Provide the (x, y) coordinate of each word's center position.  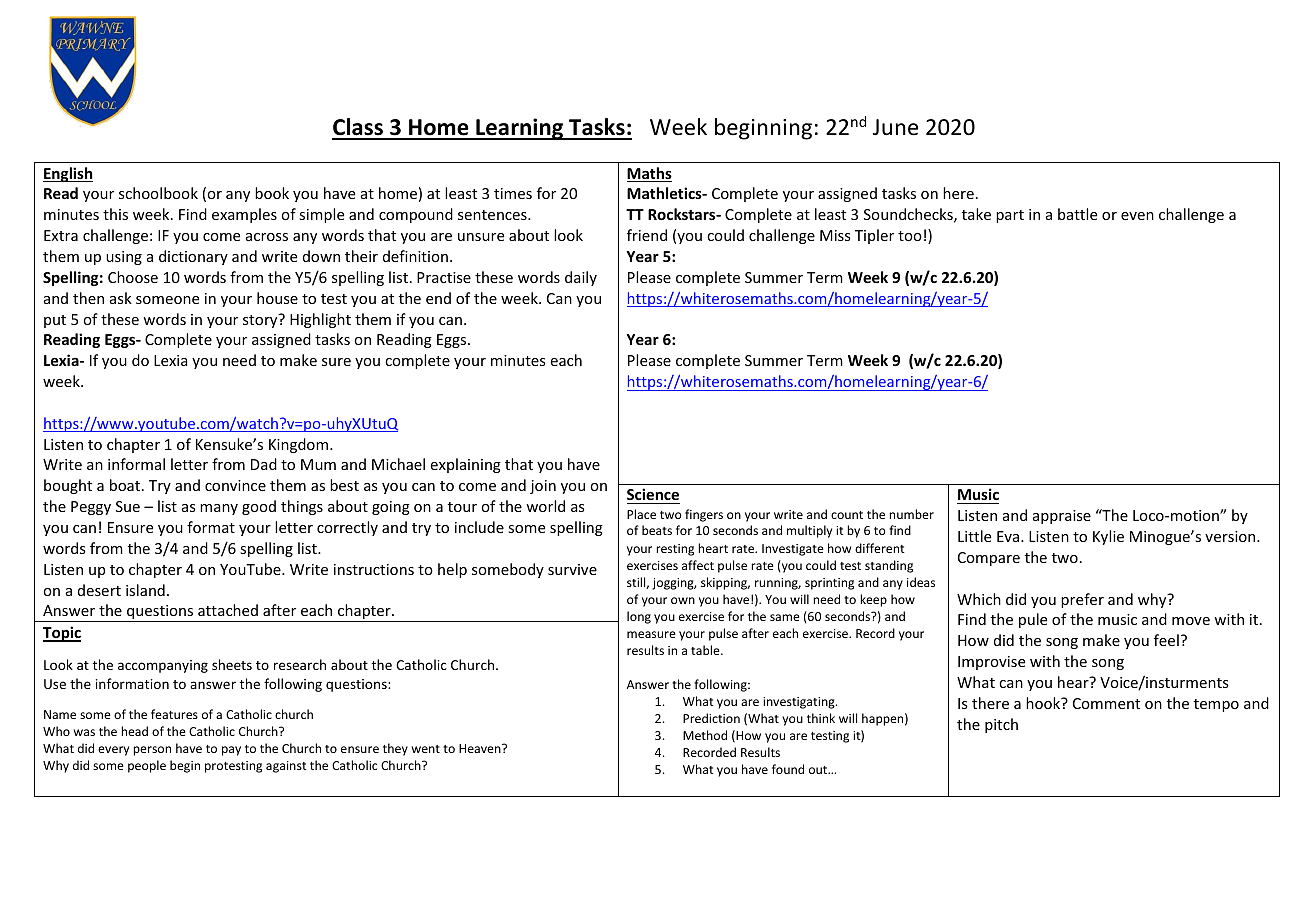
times (513, 193)
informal (136, 464)
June (895, 127)
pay (231, 751)
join (543, 487)
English (68, 174)
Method (705, 735)
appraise (1062, 517)
